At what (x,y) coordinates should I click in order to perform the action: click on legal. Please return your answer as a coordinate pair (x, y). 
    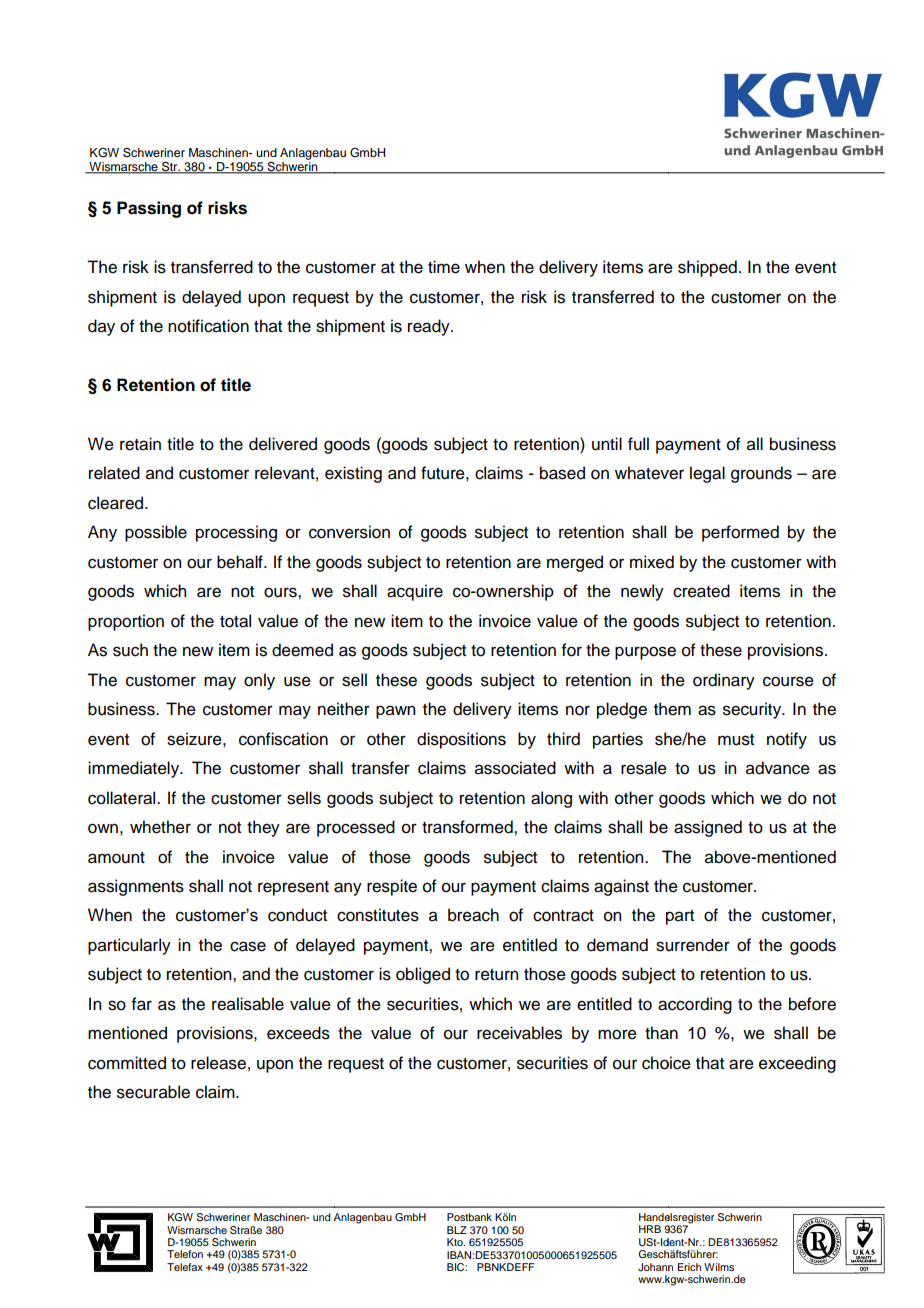
    Looking at the image, I should click on (707, 474).
